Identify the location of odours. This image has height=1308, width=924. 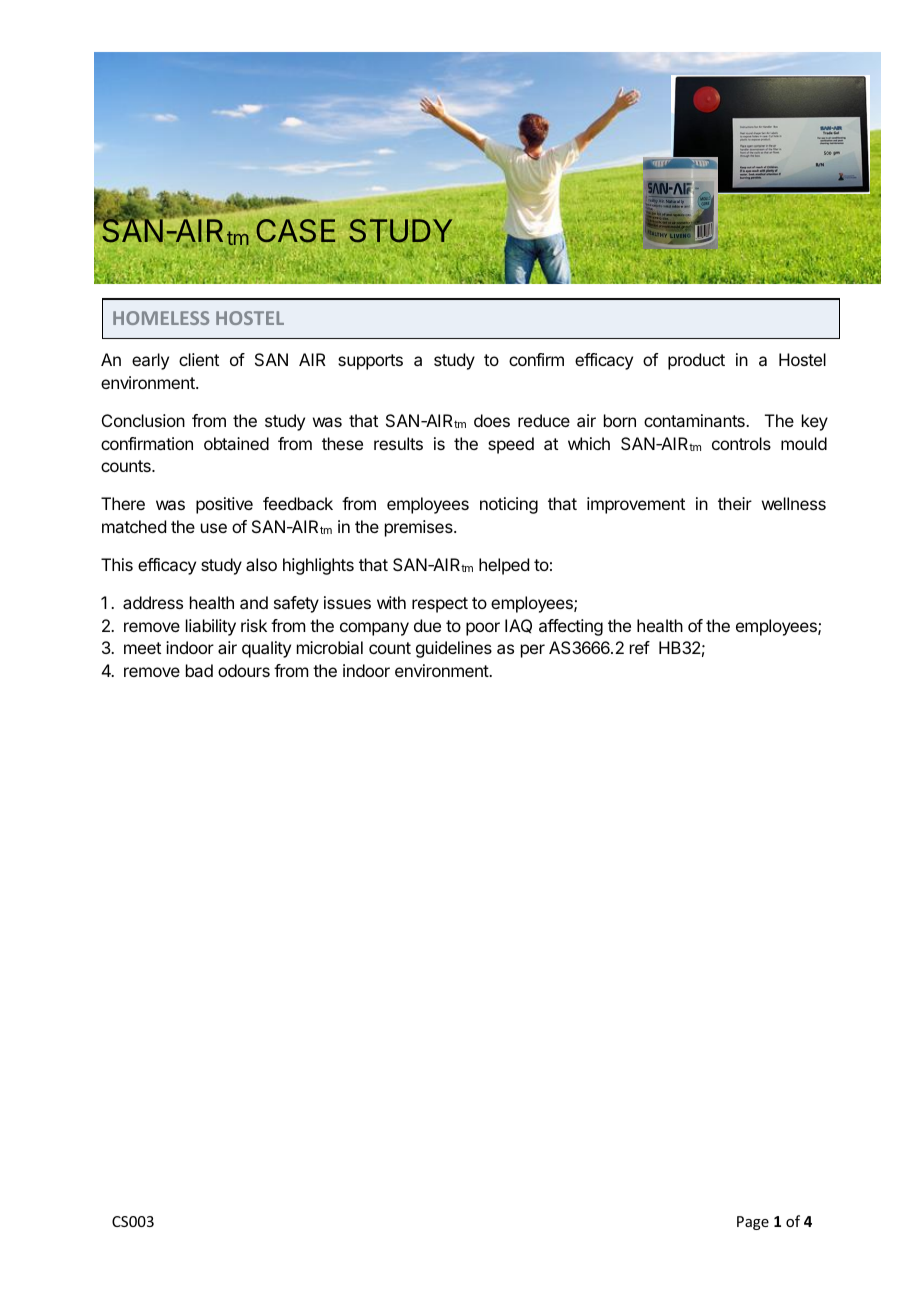
(244, 670).
